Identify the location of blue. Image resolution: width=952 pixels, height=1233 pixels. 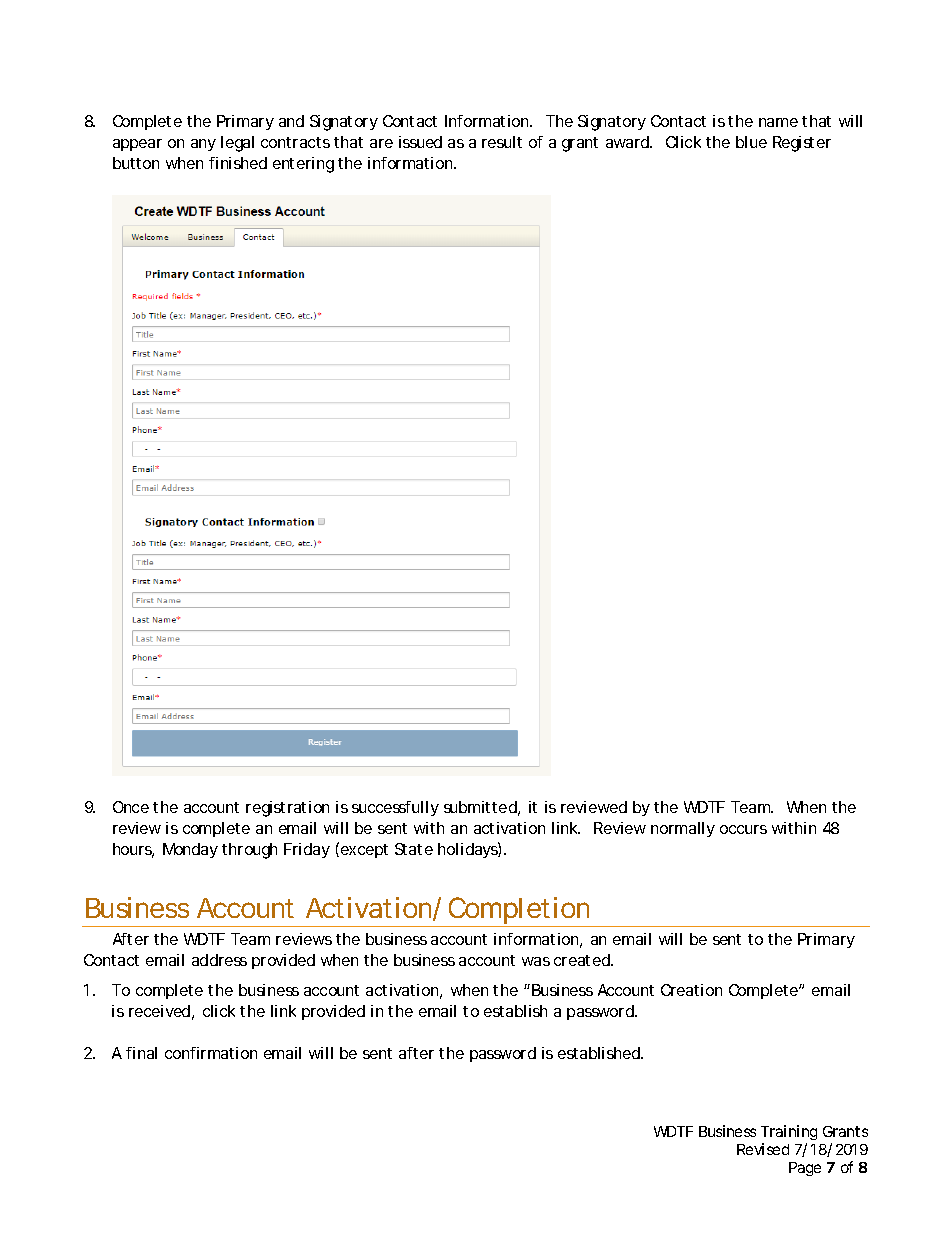
(751, 142).
